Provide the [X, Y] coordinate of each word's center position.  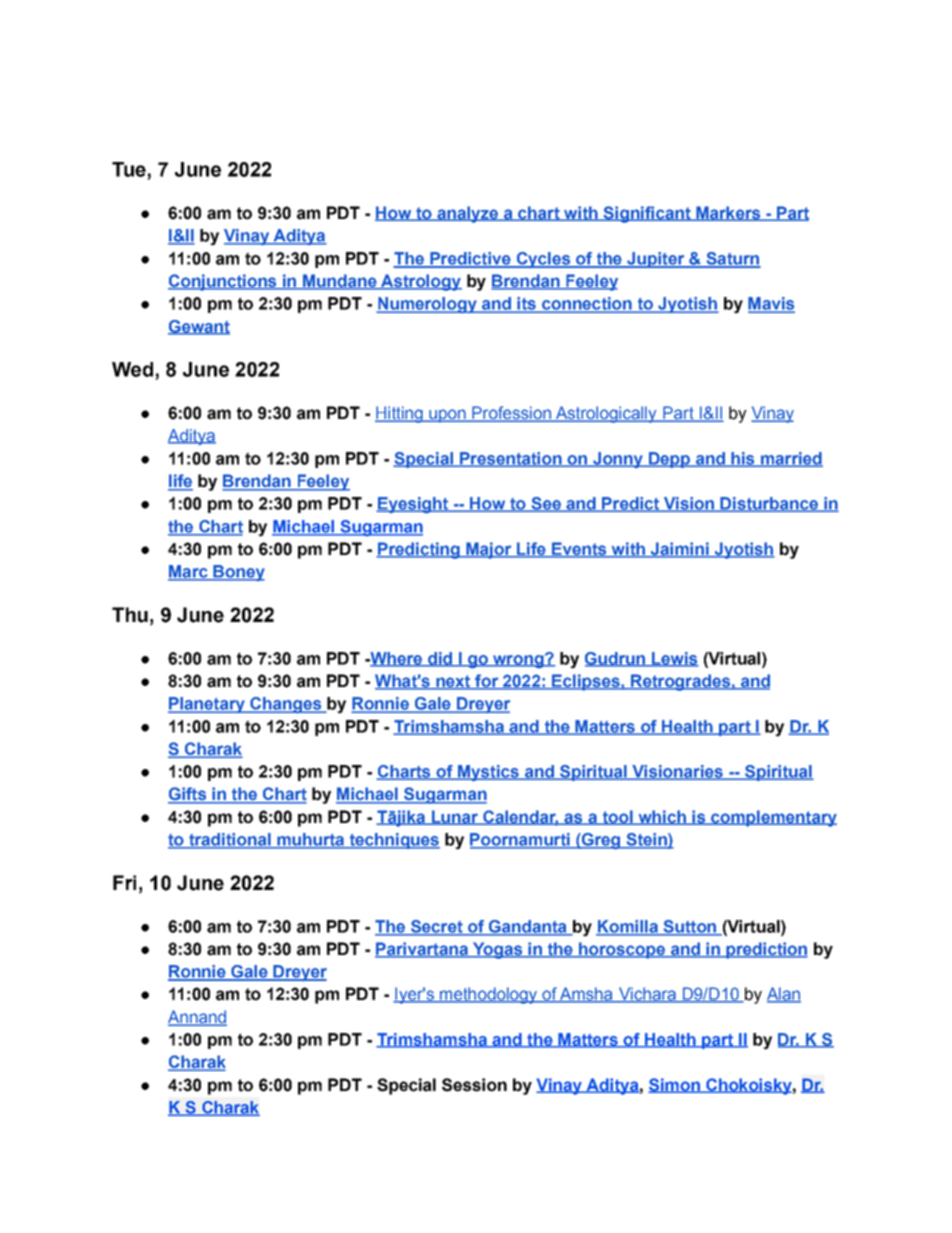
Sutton [689, 927]
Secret [436, 927]
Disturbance [769, 504]
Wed [132, 369]
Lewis [674, 659]
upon [447, 416]
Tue [130, 170]
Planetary [207, 705]
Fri [124, 882]
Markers [728, 213]
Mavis [771, 304]
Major [489, 550]
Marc [189, 572]
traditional [230, 840]
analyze [468, 214]
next [453, 682]
